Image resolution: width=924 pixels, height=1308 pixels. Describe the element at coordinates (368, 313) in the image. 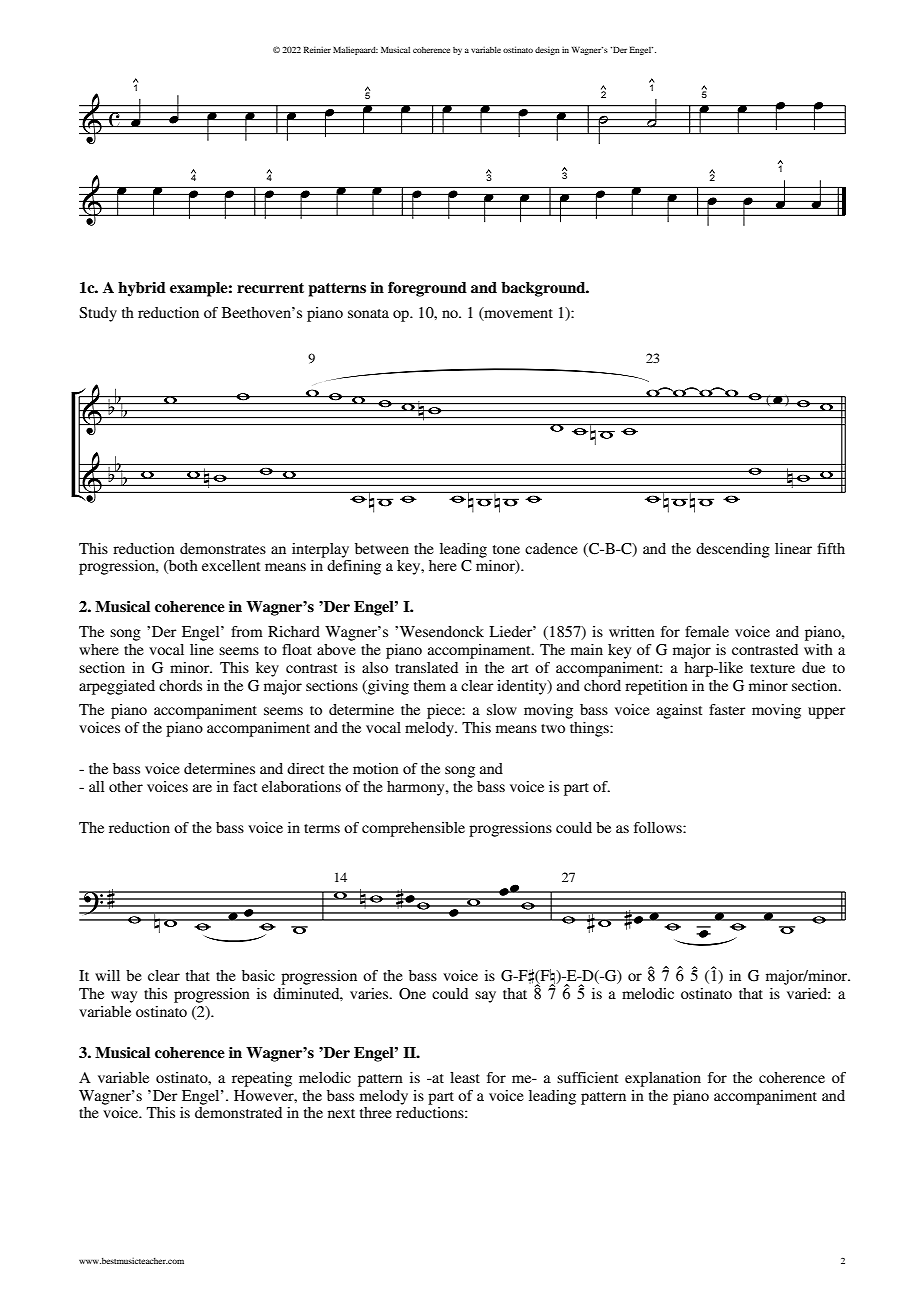

I see `sonata` at that location.
